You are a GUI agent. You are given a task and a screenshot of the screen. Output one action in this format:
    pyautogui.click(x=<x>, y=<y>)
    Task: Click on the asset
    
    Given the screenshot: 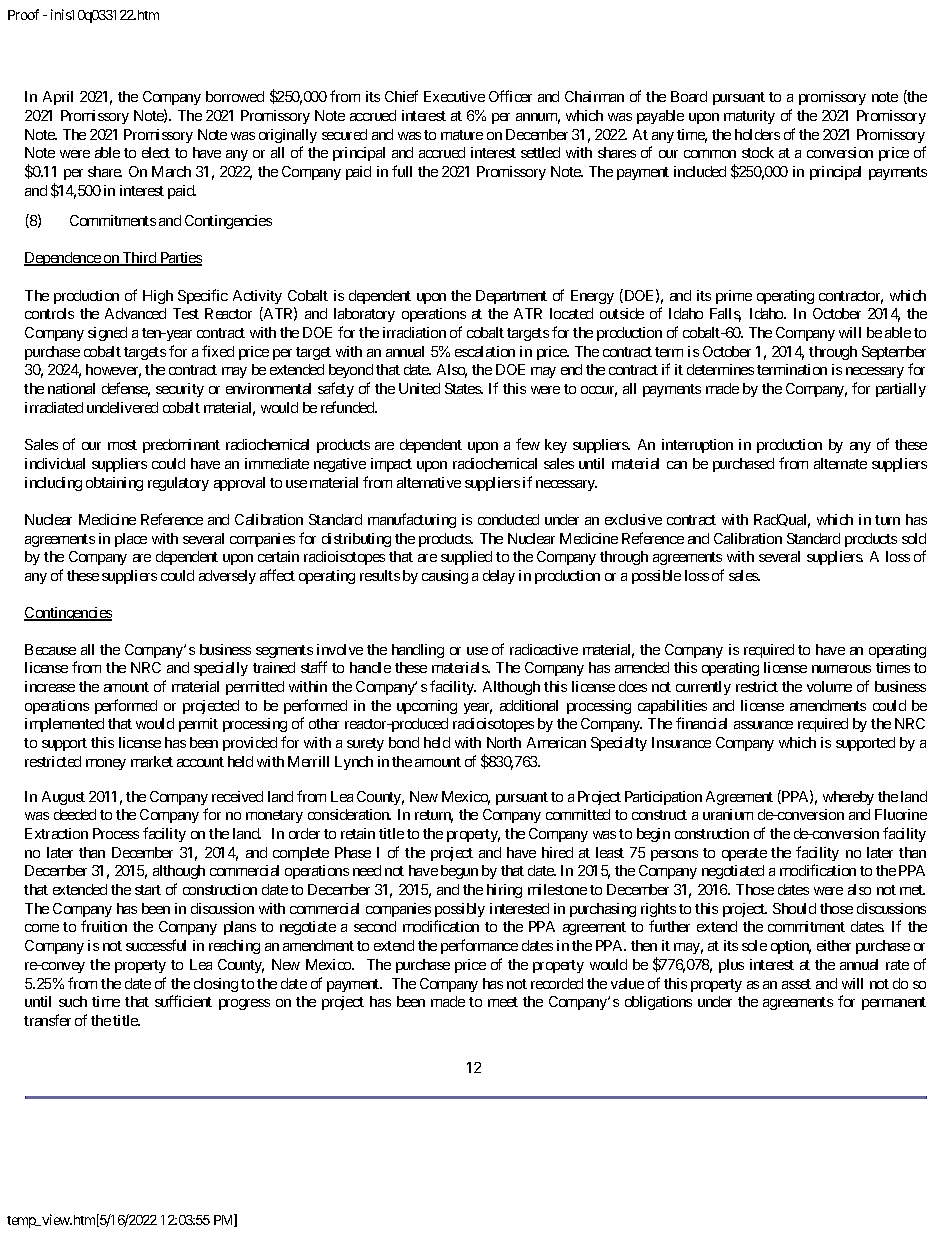 What is the action you would take?
    pyautogui.click(x=796, y=984)
